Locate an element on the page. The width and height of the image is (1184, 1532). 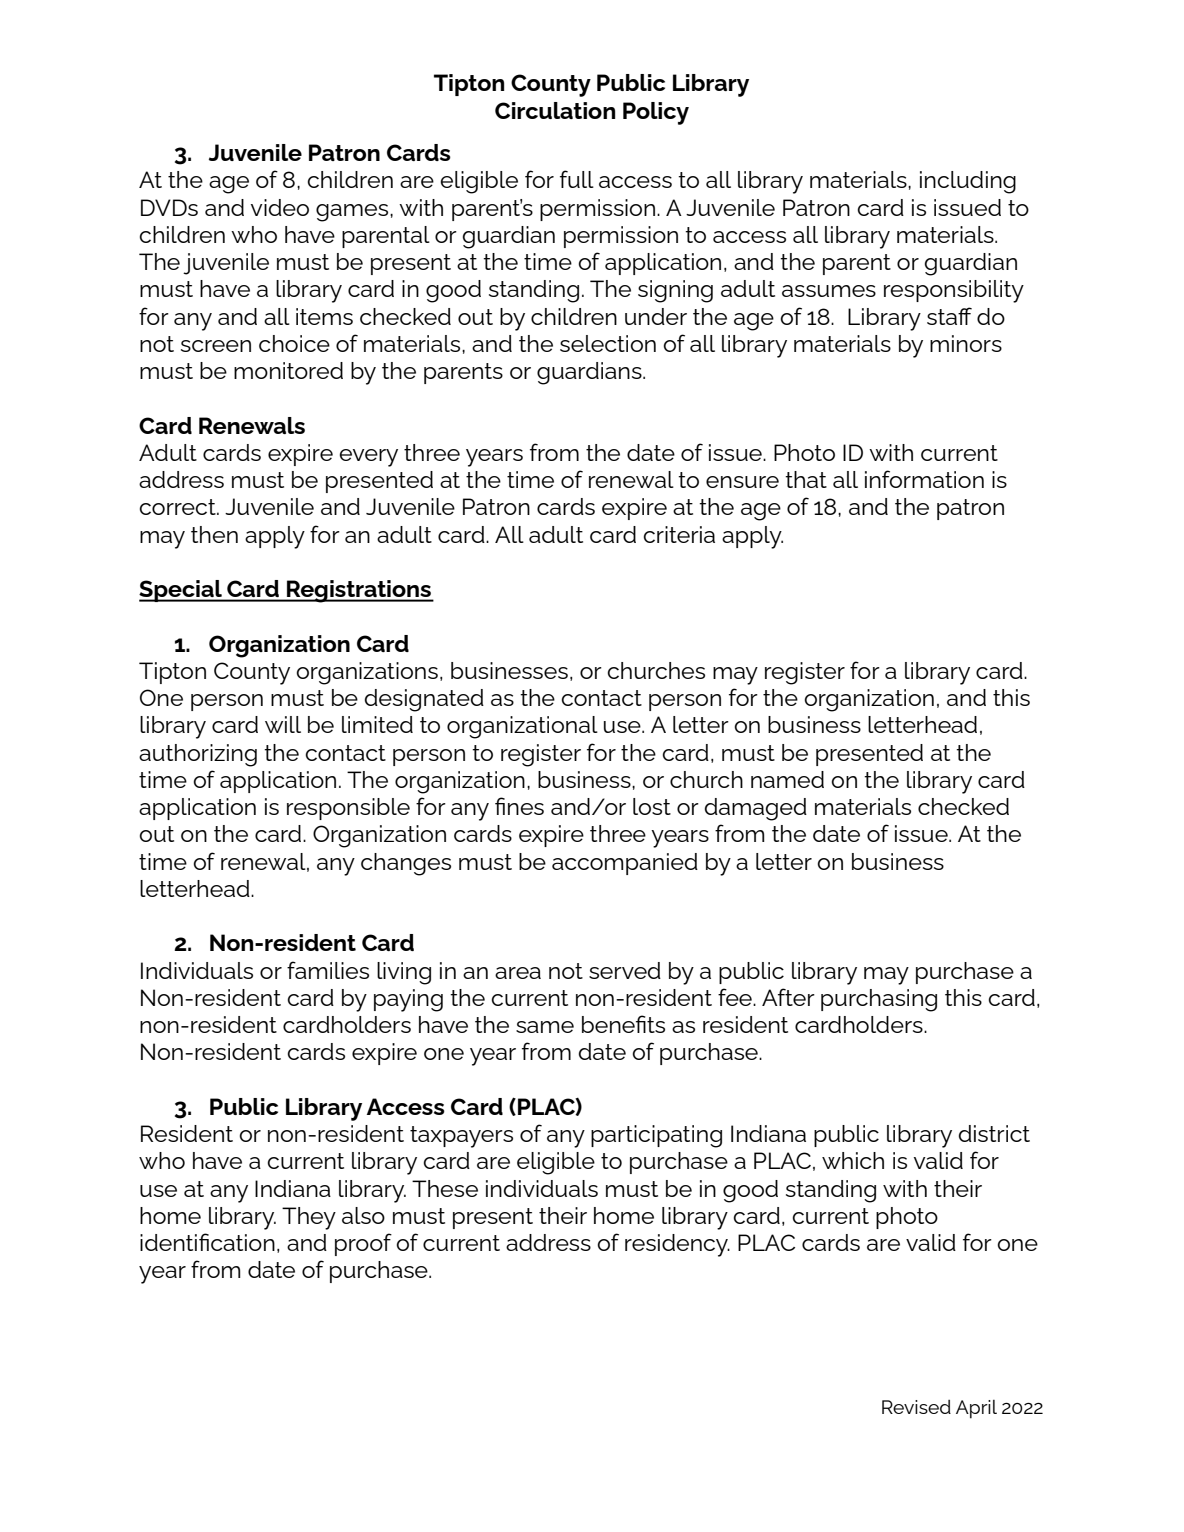
residency is located at coordinates (677, 1245).
